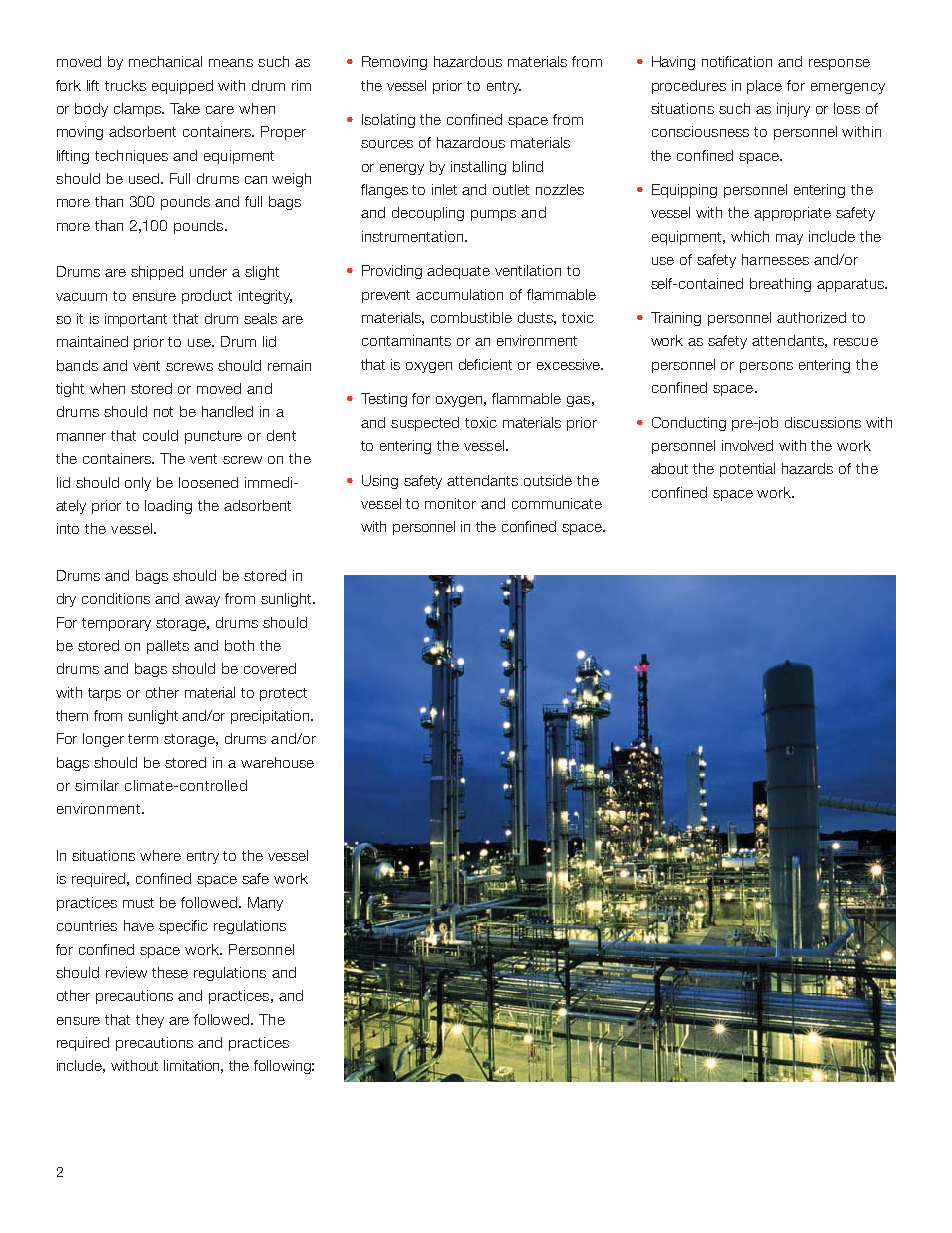 The height and width of the screenshot is (1233, 952). What do you see at coordinates (170, 972) in the screenshot?
I see `these` at bounding box center [170, 972].
